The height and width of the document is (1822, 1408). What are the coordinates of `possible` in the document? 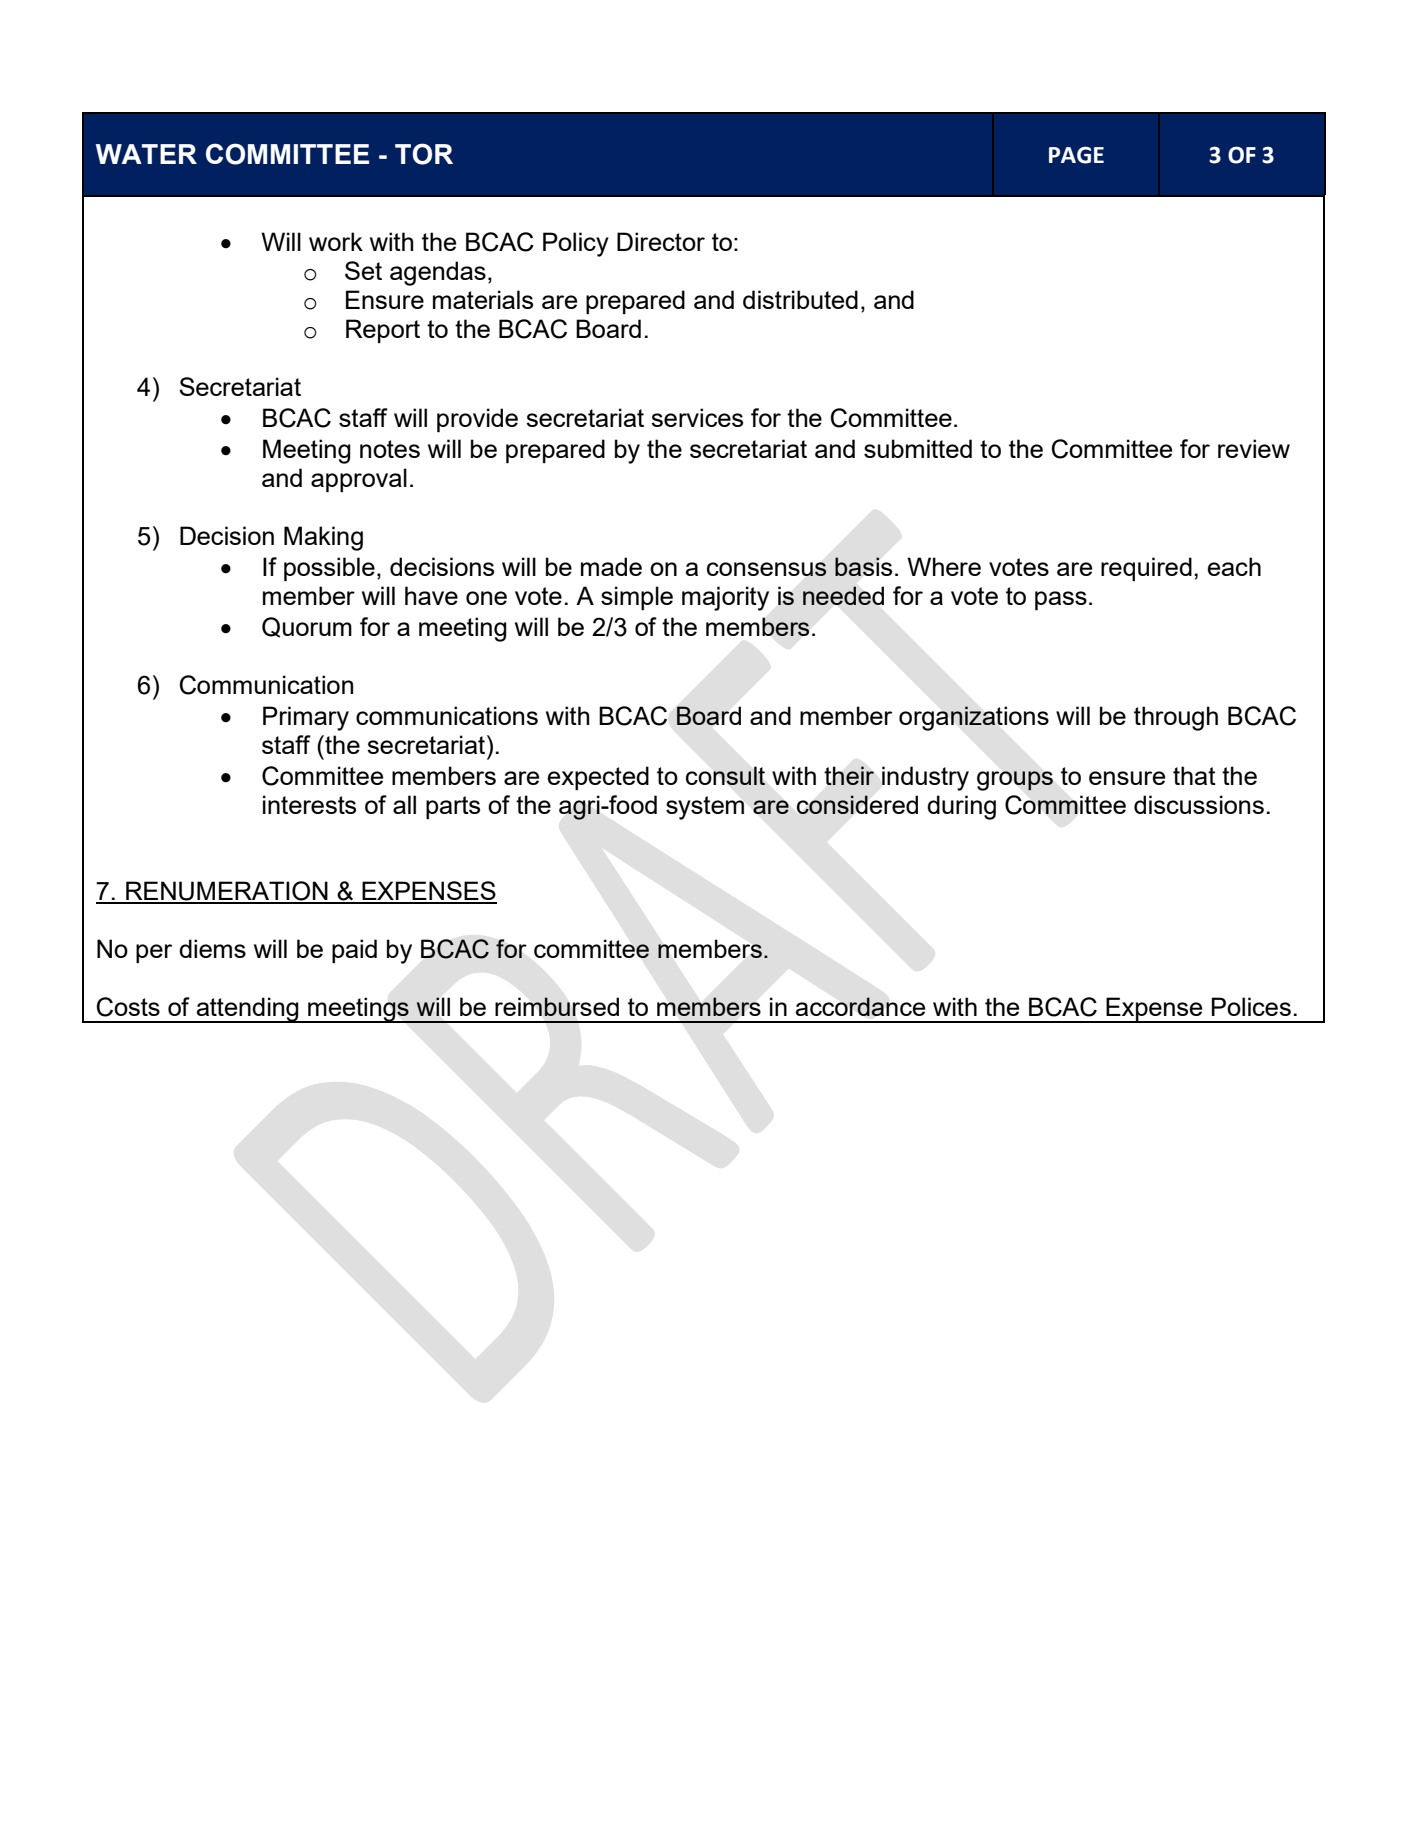 It's located at (329, 569).
